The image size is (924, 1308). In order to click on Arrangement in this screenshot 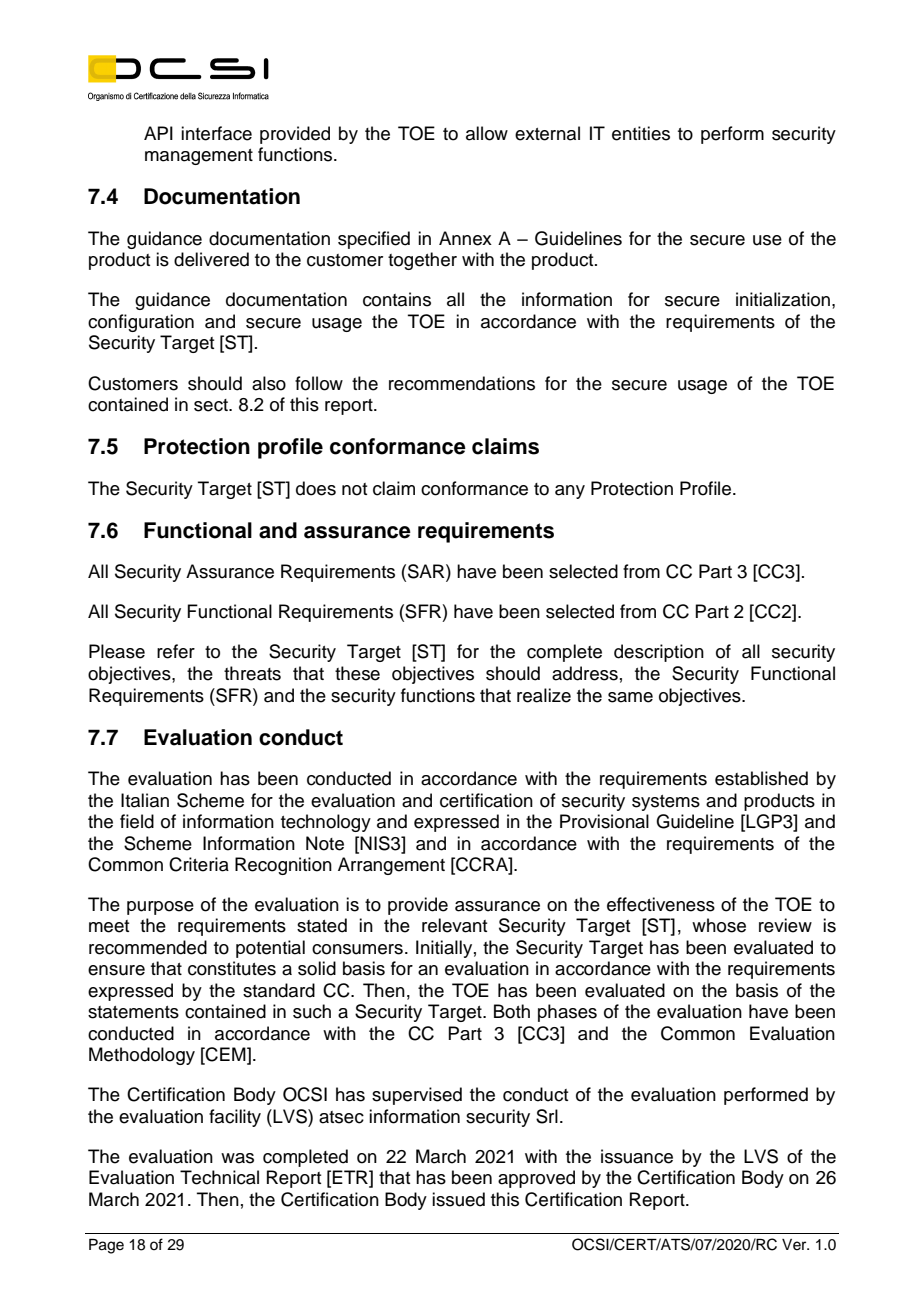, I will do `click(391, 866)`.
